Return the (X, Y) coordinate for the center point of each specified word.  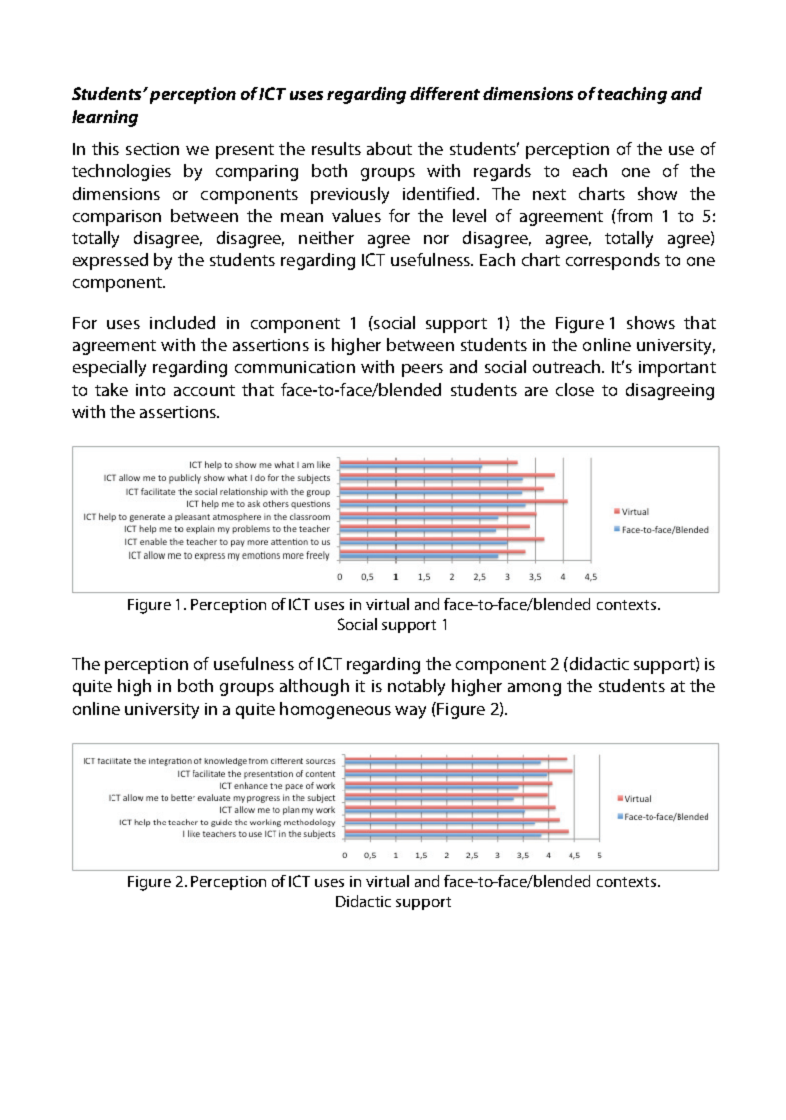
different (445, 93)
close (575, 389)
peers (422, 370)
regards (502, 172)
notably (416, 687)
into (150, 390)
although (314, 687)
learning (105, 118)
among (534, 689)
